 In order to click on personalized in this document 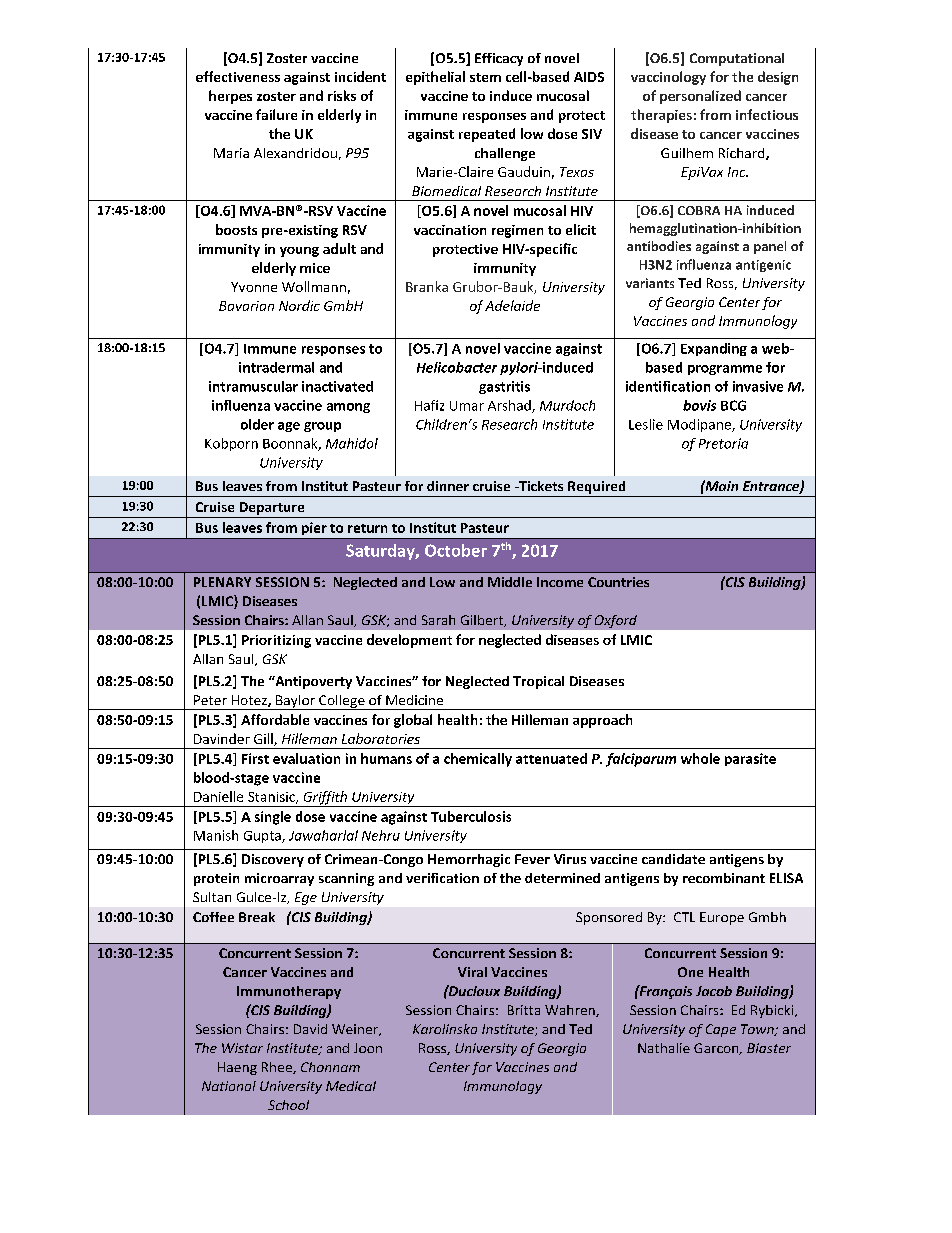, I will do `click(700, 97)`.
